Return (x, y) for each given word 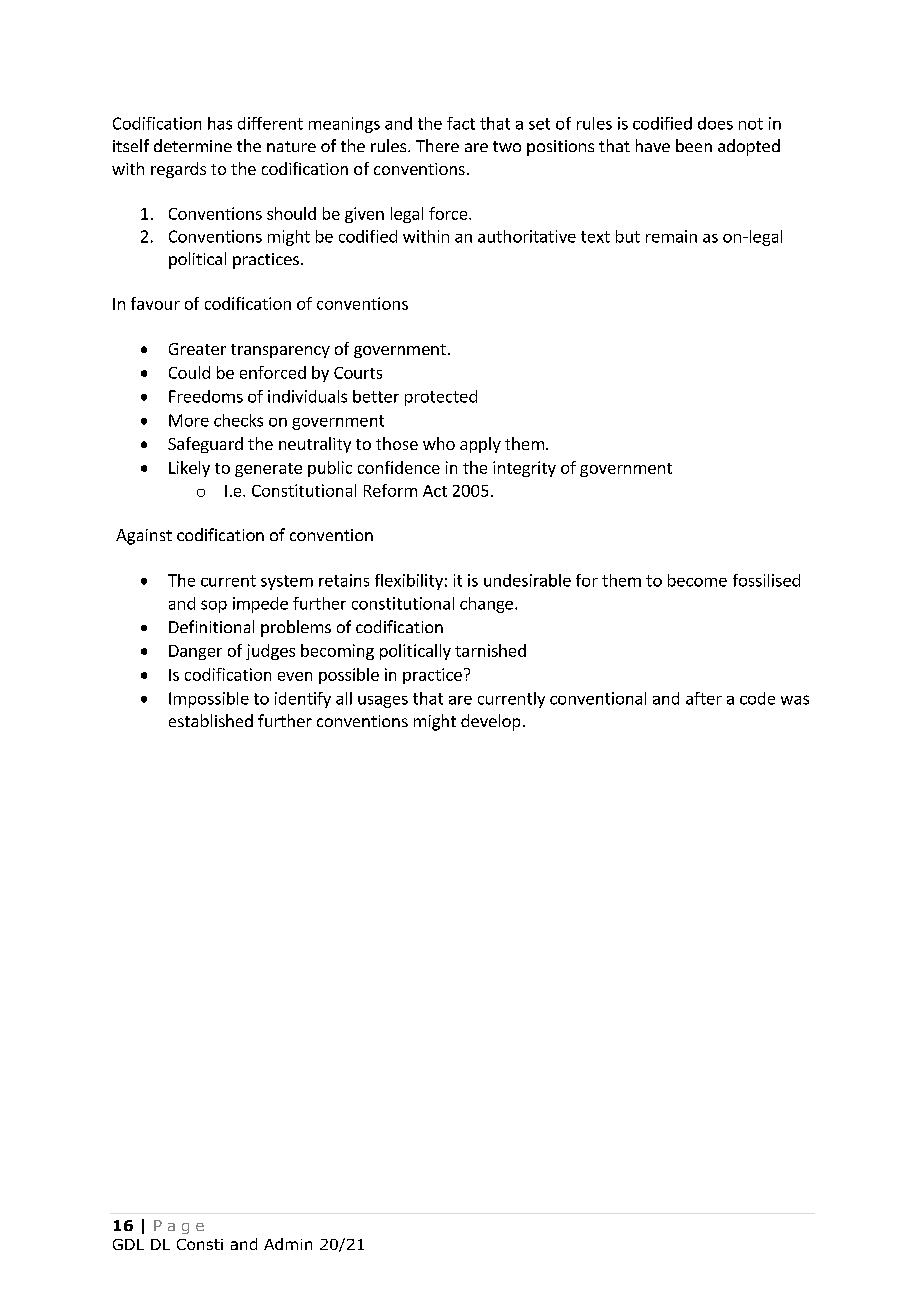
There (437, 145)
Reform (390, 490)
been (694, 145)
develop (490, 722)
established (211, 720)
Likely (189, 469)
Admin (288, 1244)
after (704, 698)
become (697, 580)
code (757, 698)
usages (383, 702)
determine (193, 145)
